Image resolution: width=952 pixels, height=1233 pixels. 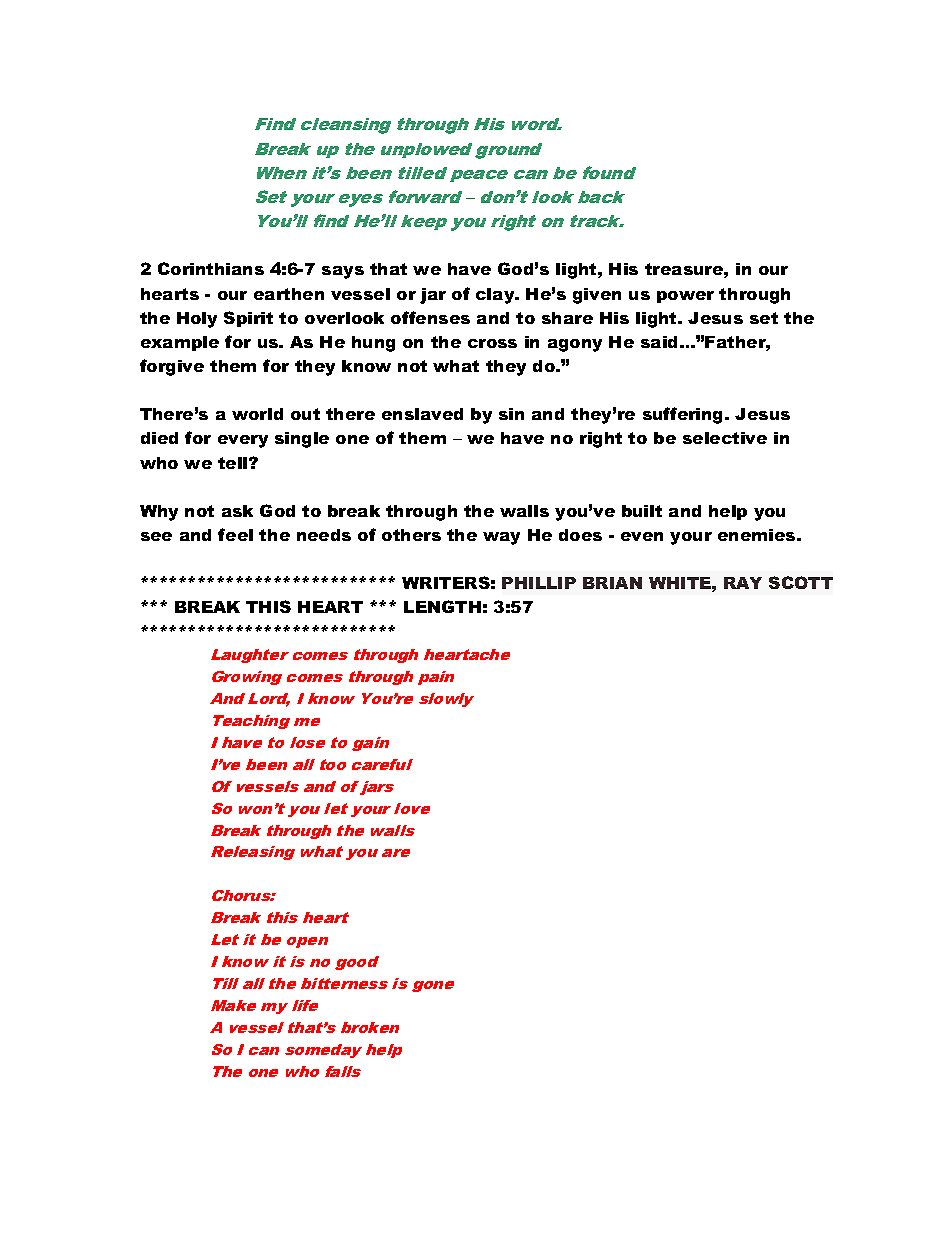 What do you see at coordinates (685, 297) in the screenshot?
I see `power` at bounding box center [685, 297].
